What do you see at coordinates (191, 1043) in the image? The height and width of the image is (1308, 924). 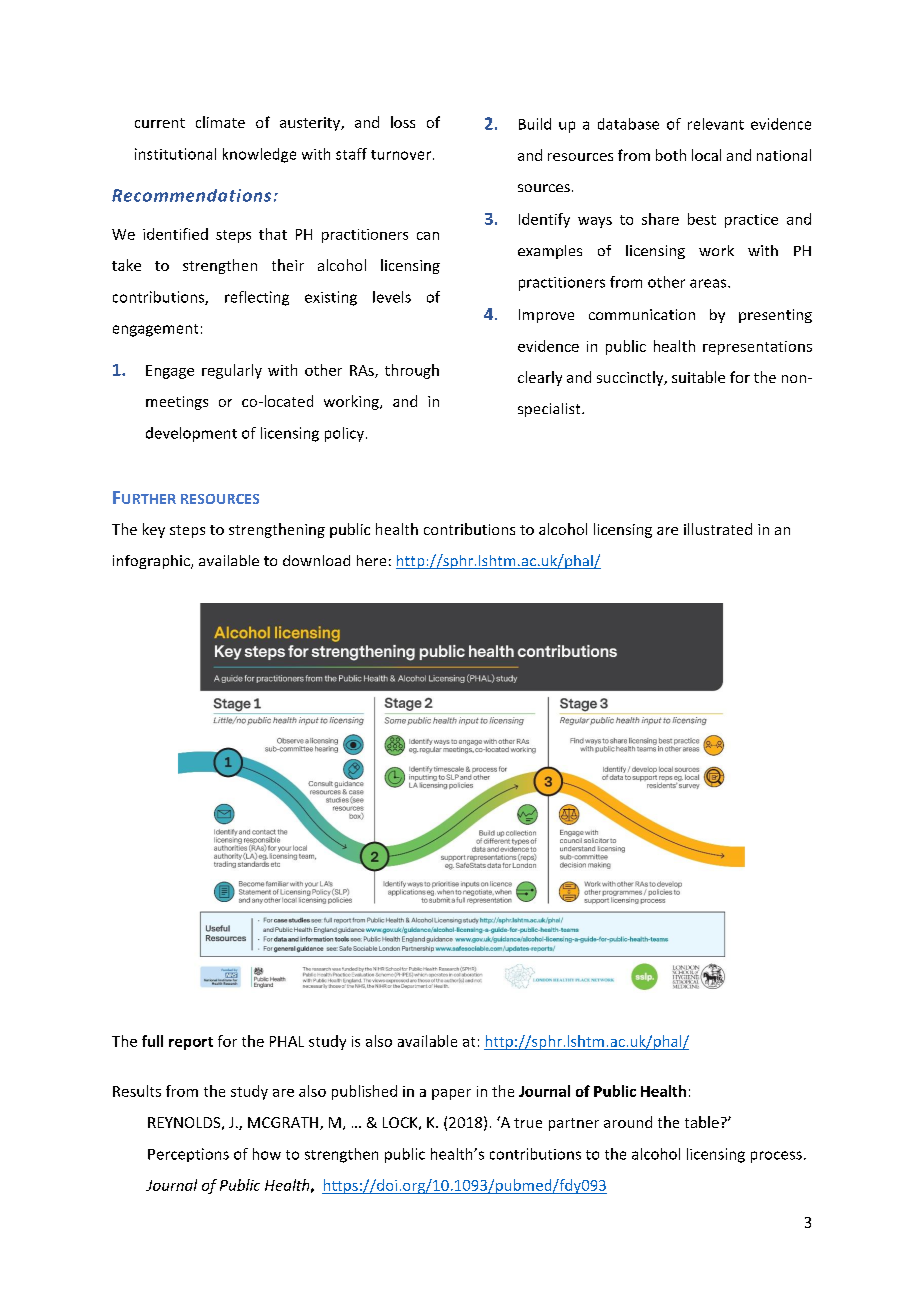 I see `report` at bounding box center [191, 1043].
